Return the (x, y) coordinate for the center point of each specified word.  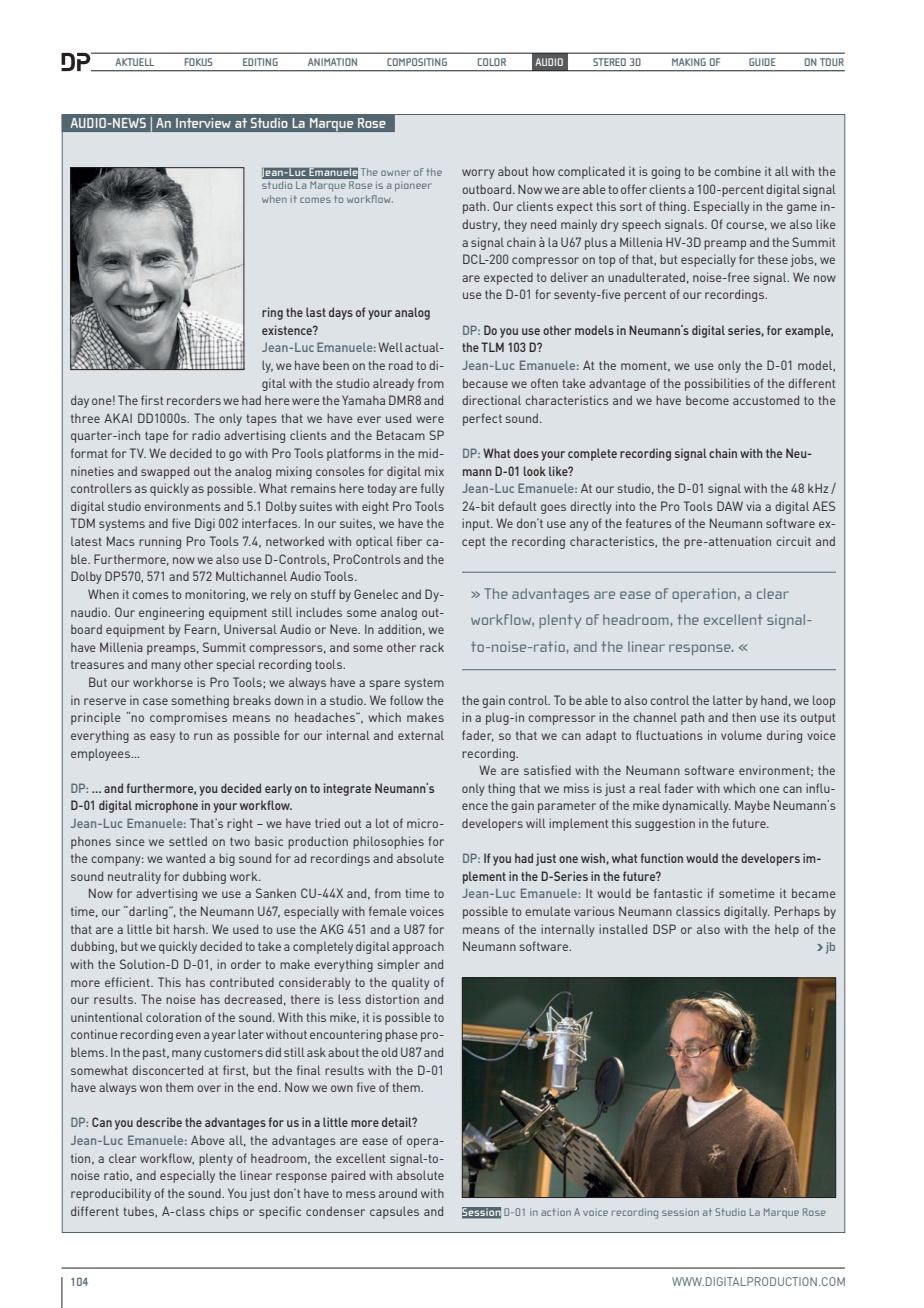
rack (432, 647)
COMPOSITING (417, 62)
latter (728, 700)
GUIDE (762, 62)
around (398, 1193)
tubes (139, 1212)
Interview (203, 123)
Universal (250, 629)
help (787, 931)
